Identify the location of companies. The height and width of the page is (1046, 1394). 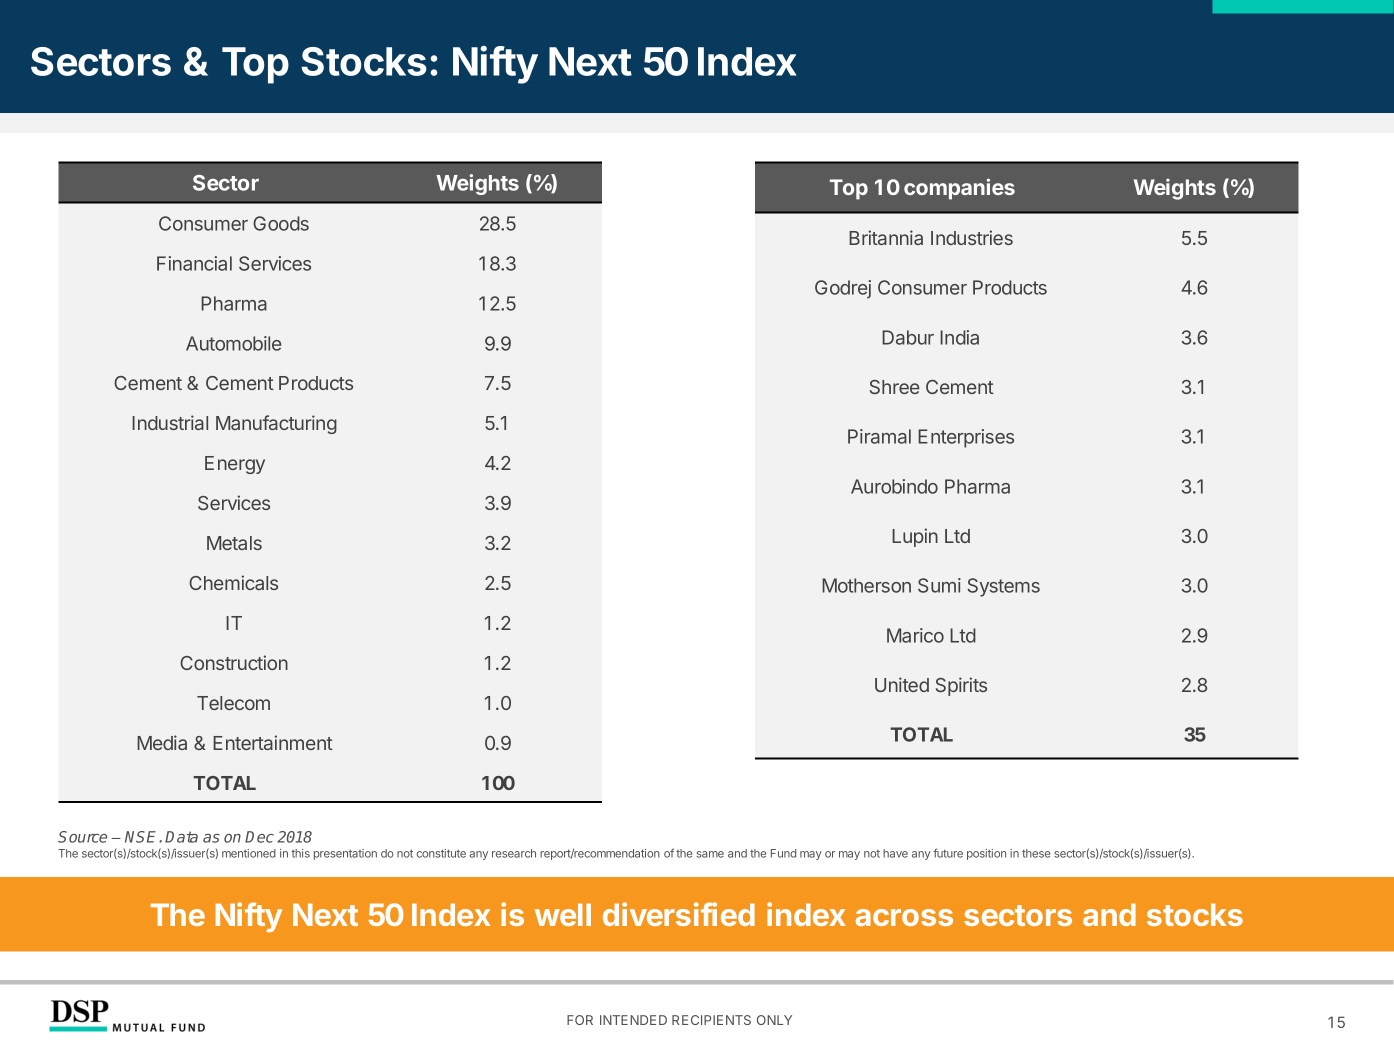
(959, 189).
